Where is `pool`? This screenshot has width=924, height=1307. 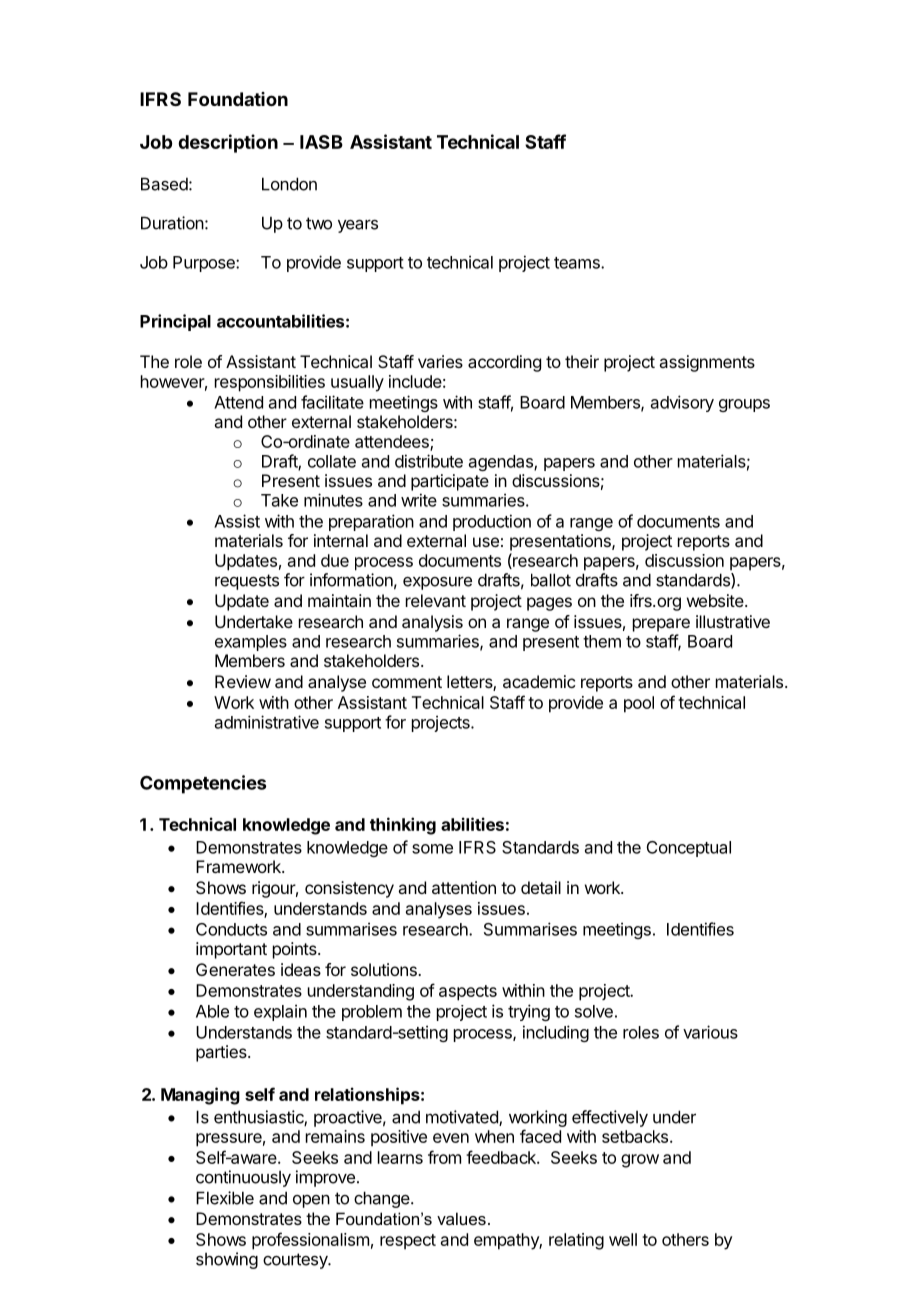 pool is located at coordinates (639, 704).
